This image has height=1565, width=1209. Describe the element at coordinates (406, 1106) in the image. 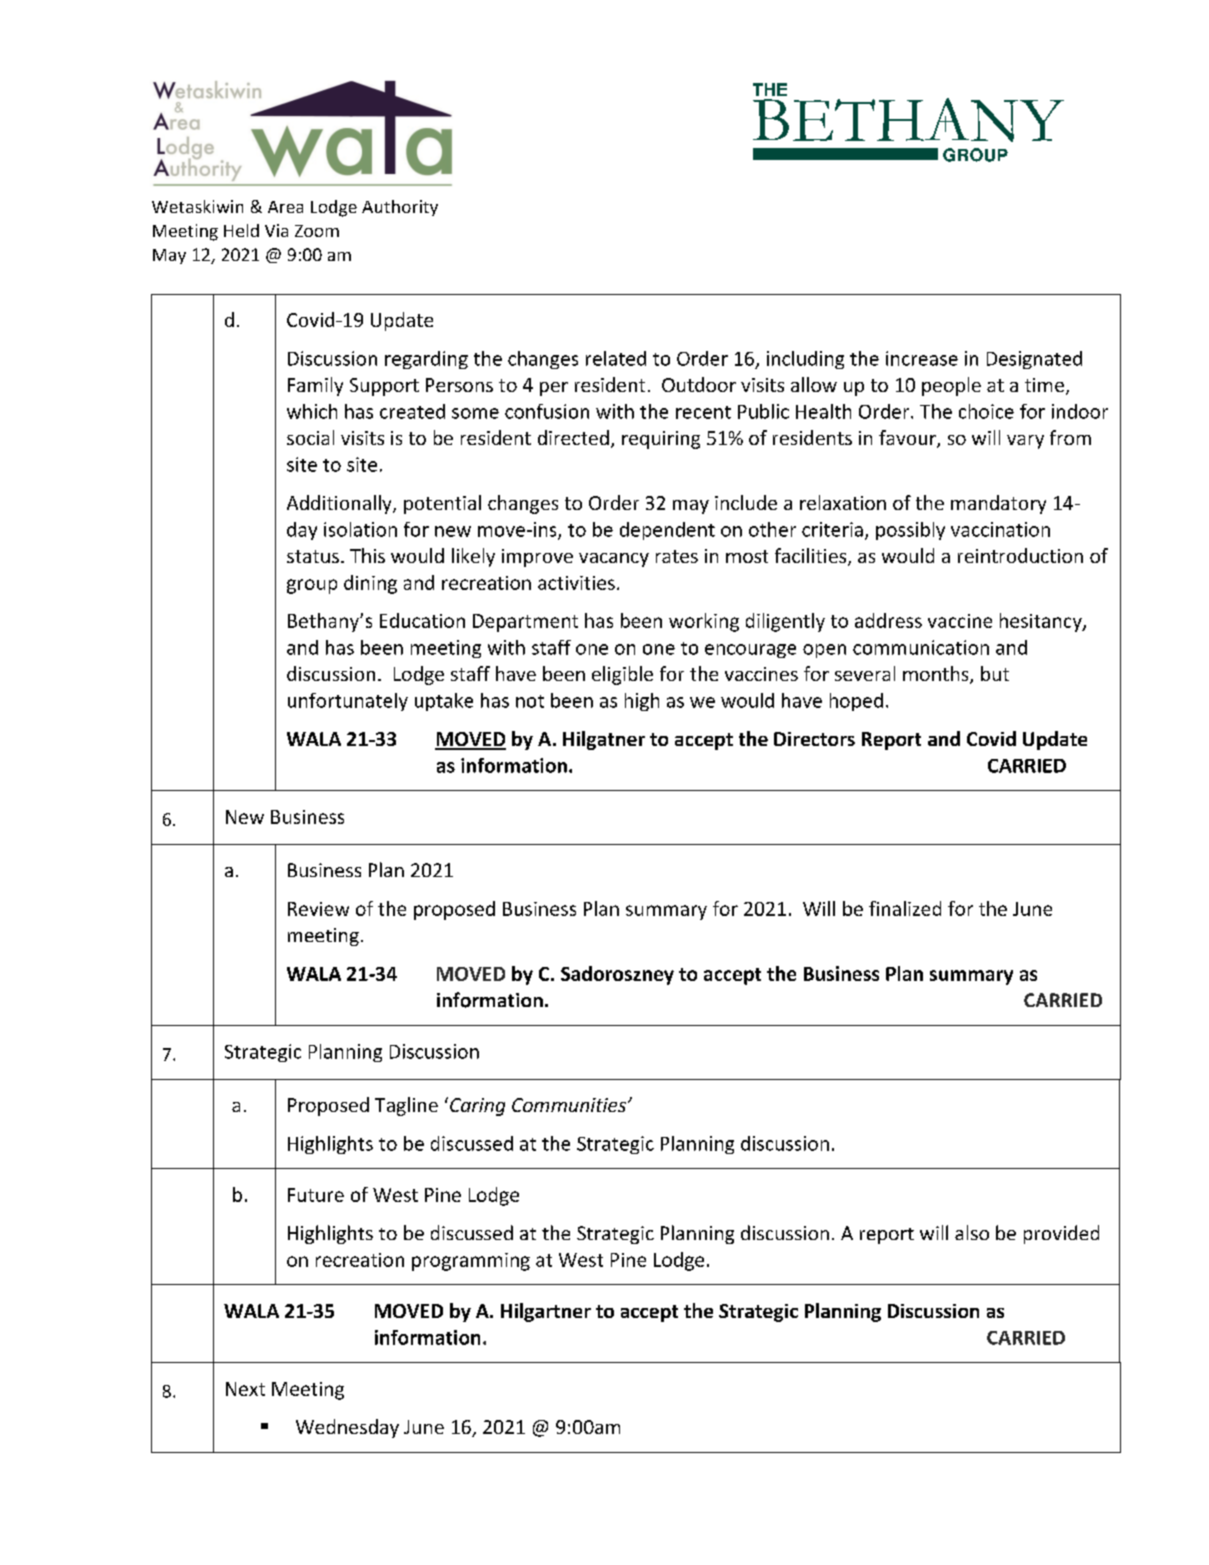

I see `Tagline` at that location.
